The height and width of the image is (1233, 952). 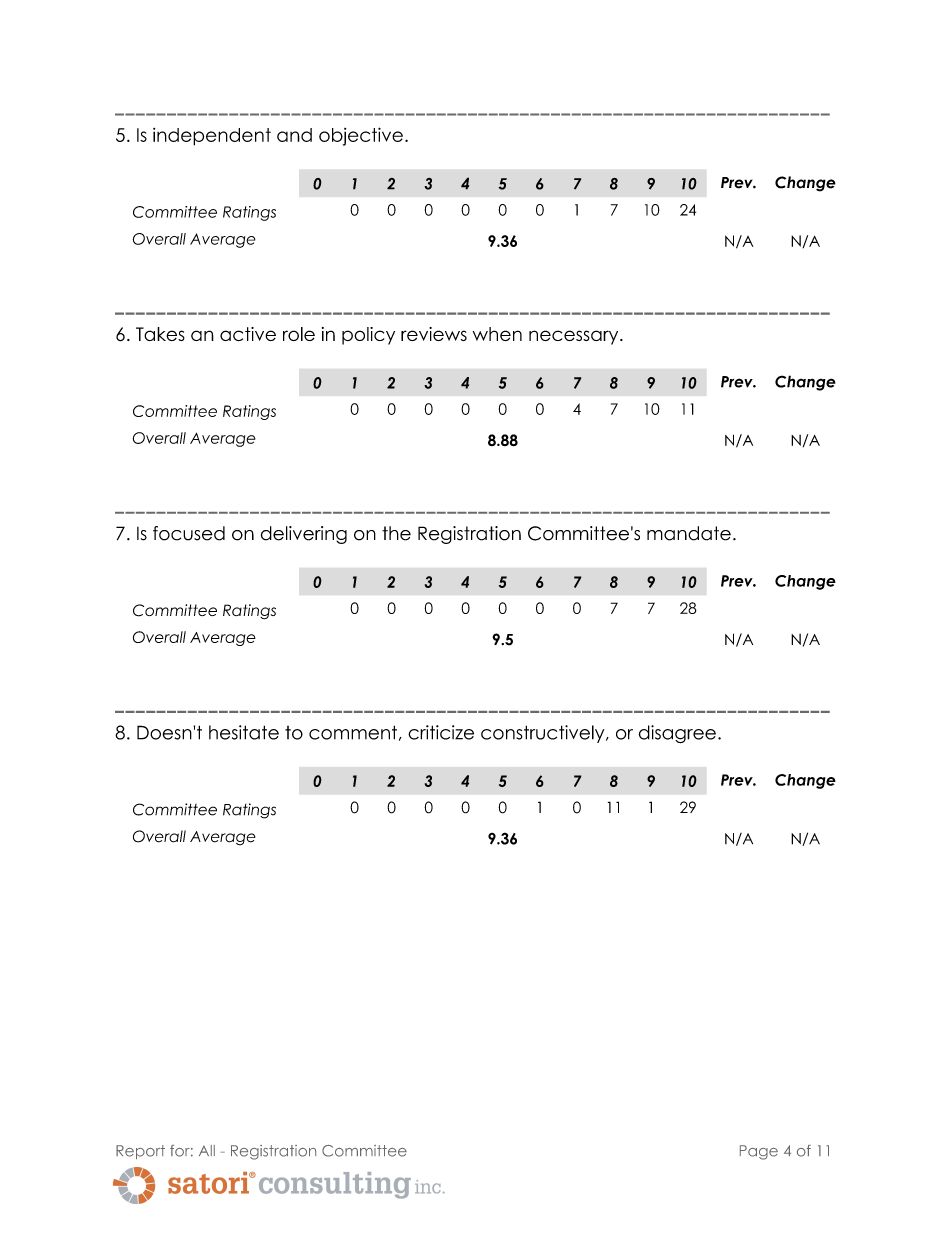 What do you see at coordinates (434, 334) in the image?
I see `reviews` at bounding box center [434, 334].
